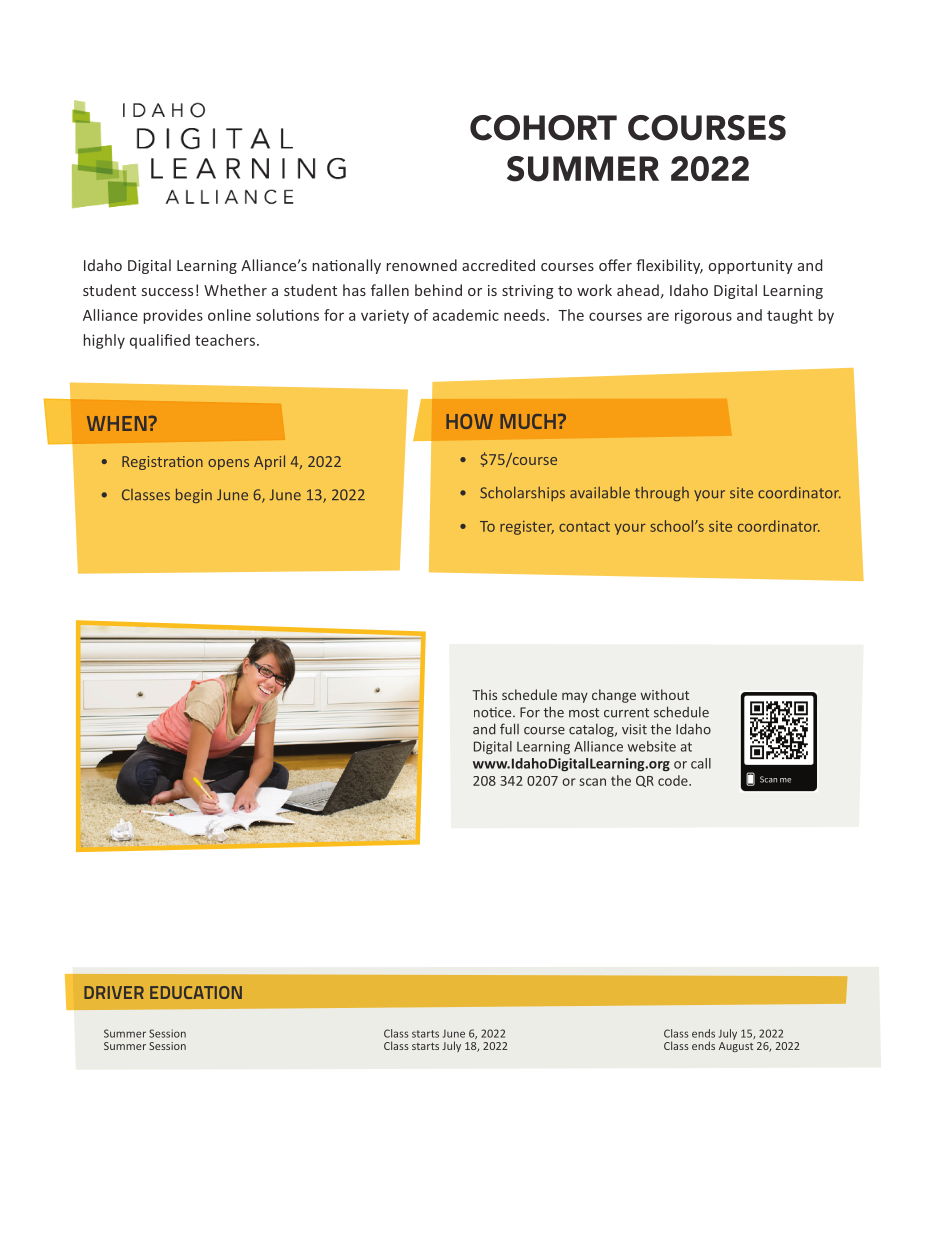 The width and height of the screenshot is (952, 1233). Describe the element at coordinates (543, 128) in the screenshot. I see `COHORT` at that location.
